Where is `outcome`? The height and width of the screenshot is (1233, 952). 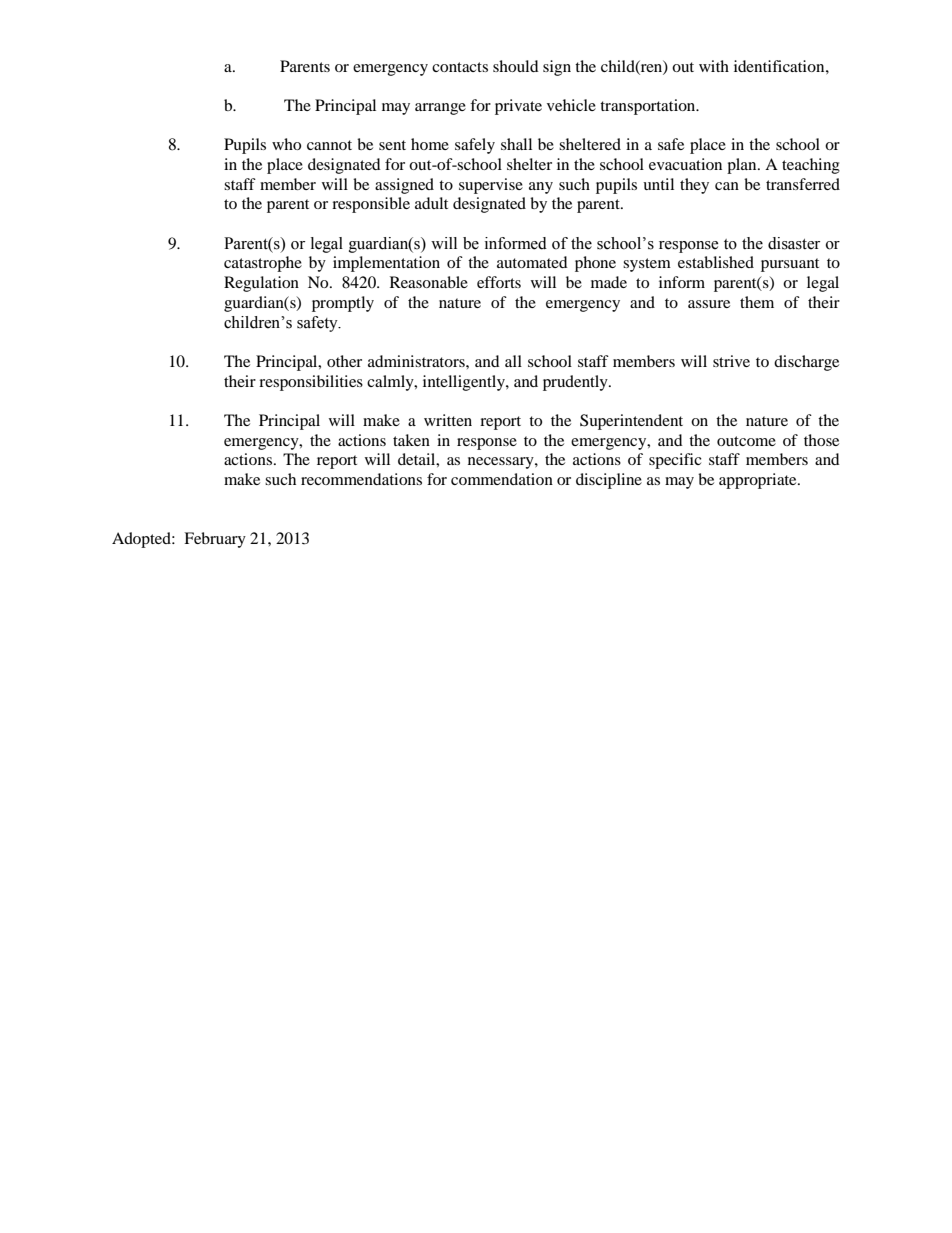 outcome is located at coordinates (746, 441).
